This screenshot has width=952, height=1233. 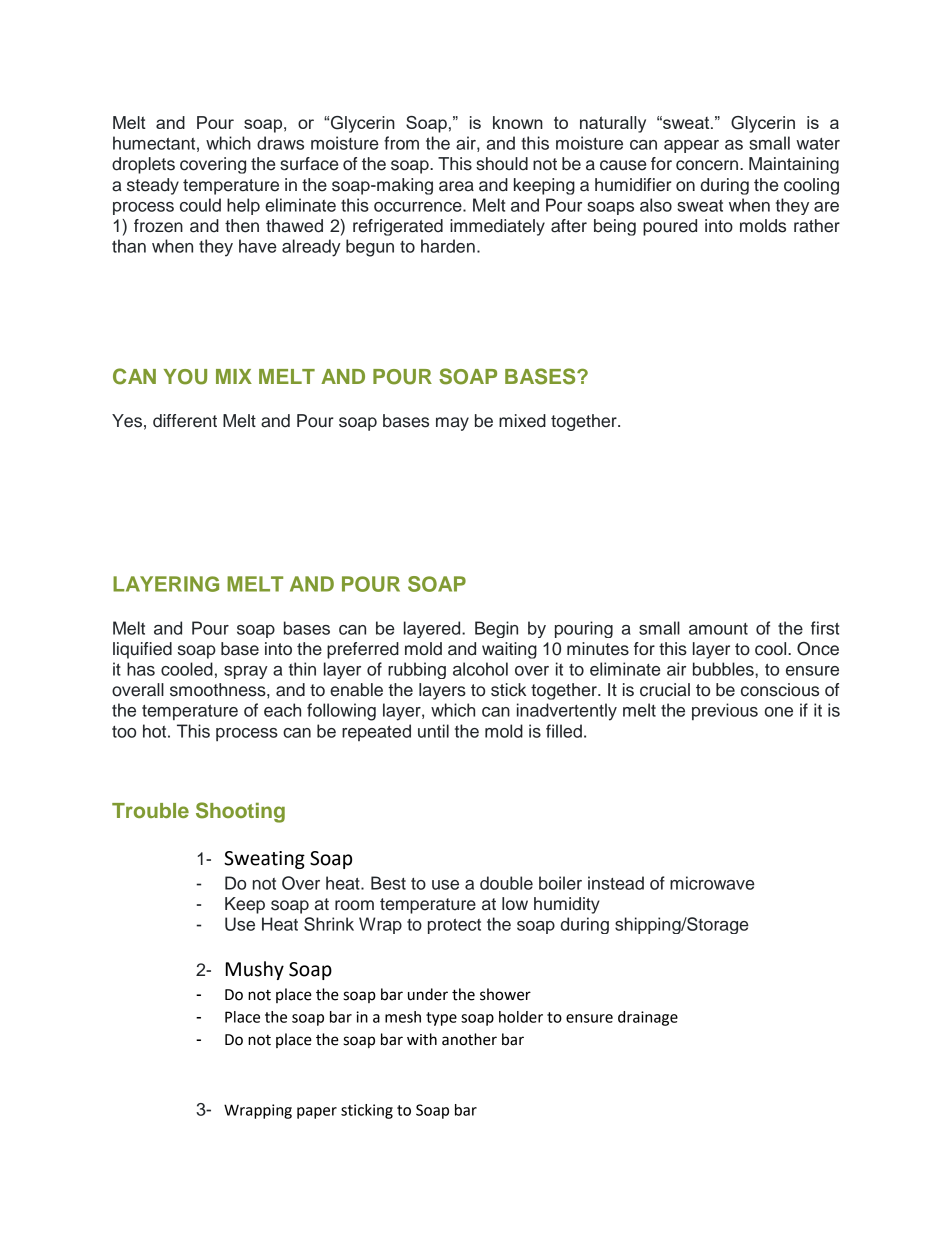 I want to click on another, so click(x=469, y=1039).
